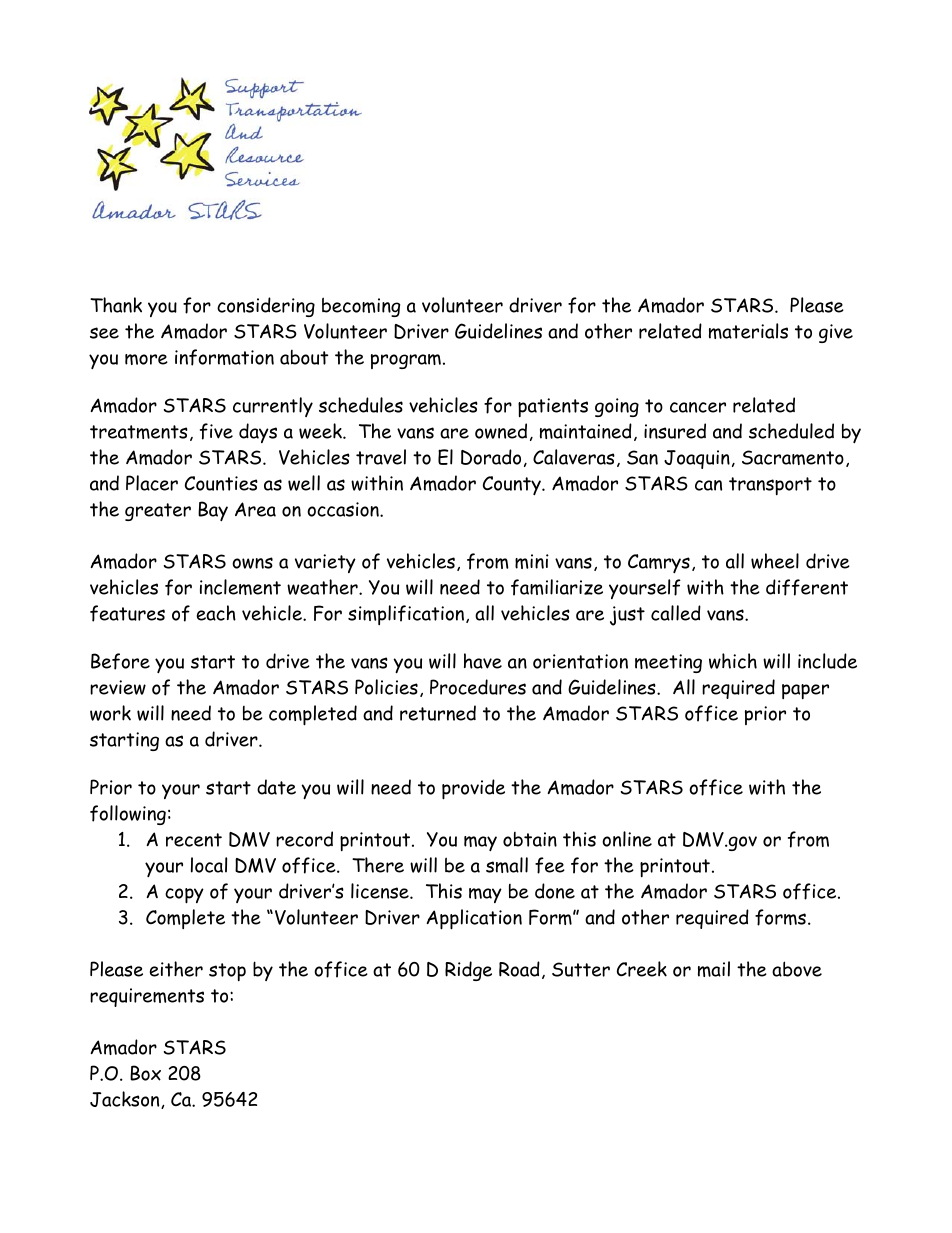 This image has width=952, height=1233. I want to click on review, so click(118, 687).
